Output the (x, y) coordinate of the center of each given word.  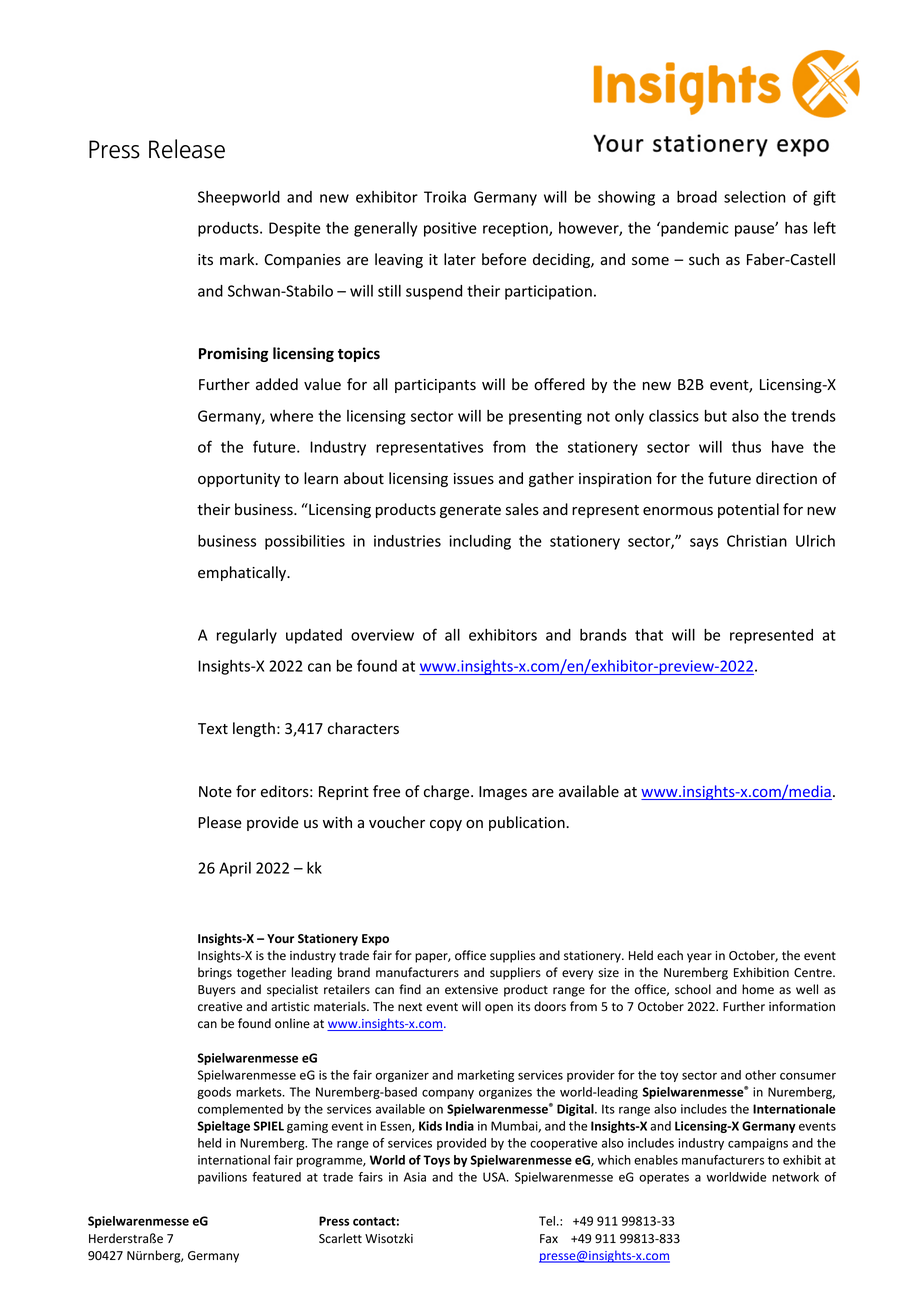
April (235, 869)
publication (528, 823)
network (795, 1177)
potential (748, 510)
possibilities (305, 542)
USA (495, 1177)
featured (276, 1177)
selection (754, 197)
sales (522, 509)
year (699, 958)
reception (516, 229)
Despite (295, 229)
